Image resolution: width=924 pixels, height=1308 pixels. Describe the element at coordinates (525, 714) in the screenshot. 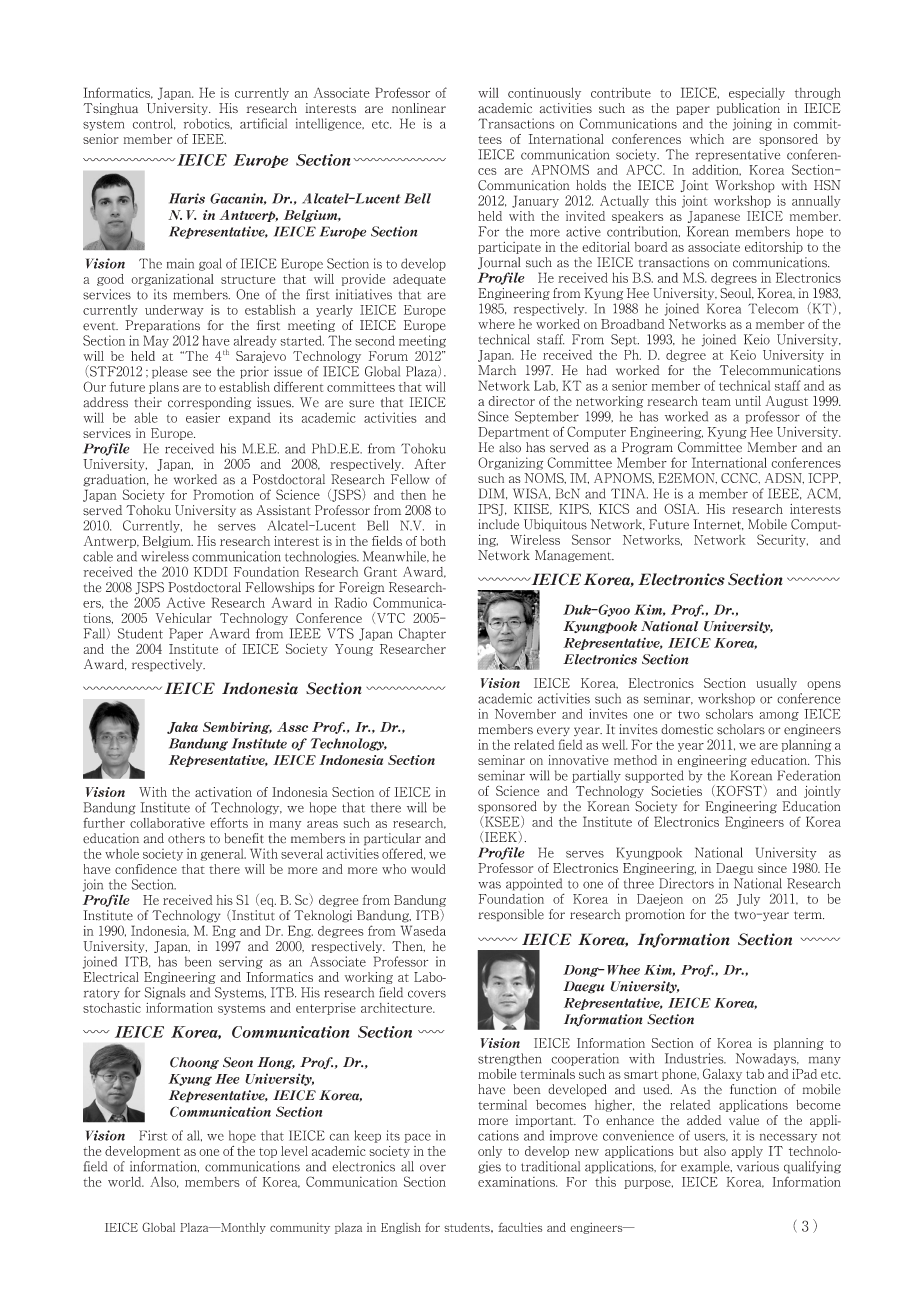

I see `November` at that location.
